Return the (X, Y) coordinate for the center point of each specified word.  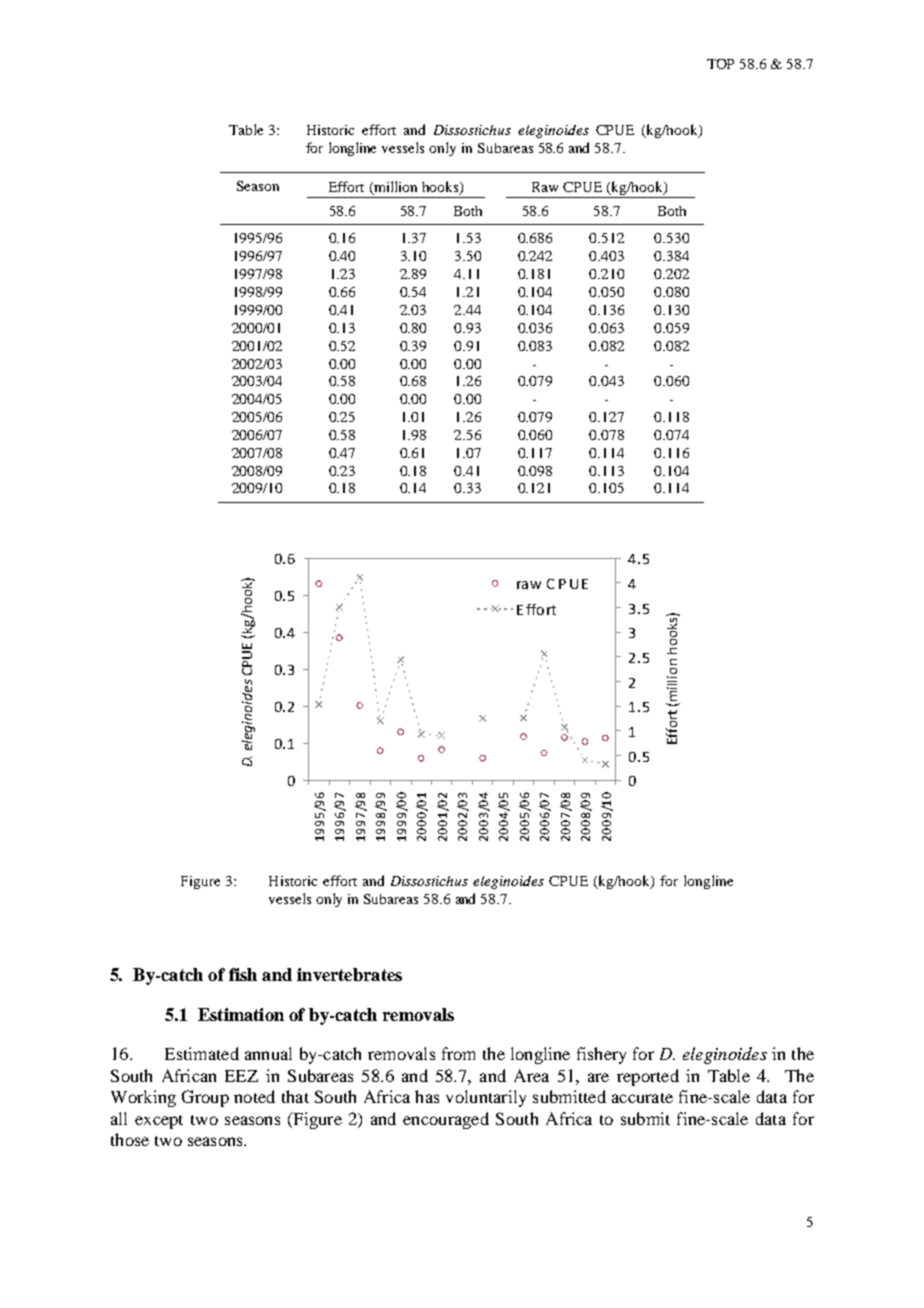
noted (254, 1096)
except (159, 1122)
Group (205, 1098)
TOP (720, 64)
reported (648, 1077)
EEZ (241, 1076)
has (427, 1096)
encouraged (446, 1120)
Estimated (202, 1053)
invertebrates (349, 974)
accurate (642, 1098)
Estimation (241, 1014)
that (295, 1096)
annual (268, 1053)
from (458, 1053)
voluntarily (486, 1098)
